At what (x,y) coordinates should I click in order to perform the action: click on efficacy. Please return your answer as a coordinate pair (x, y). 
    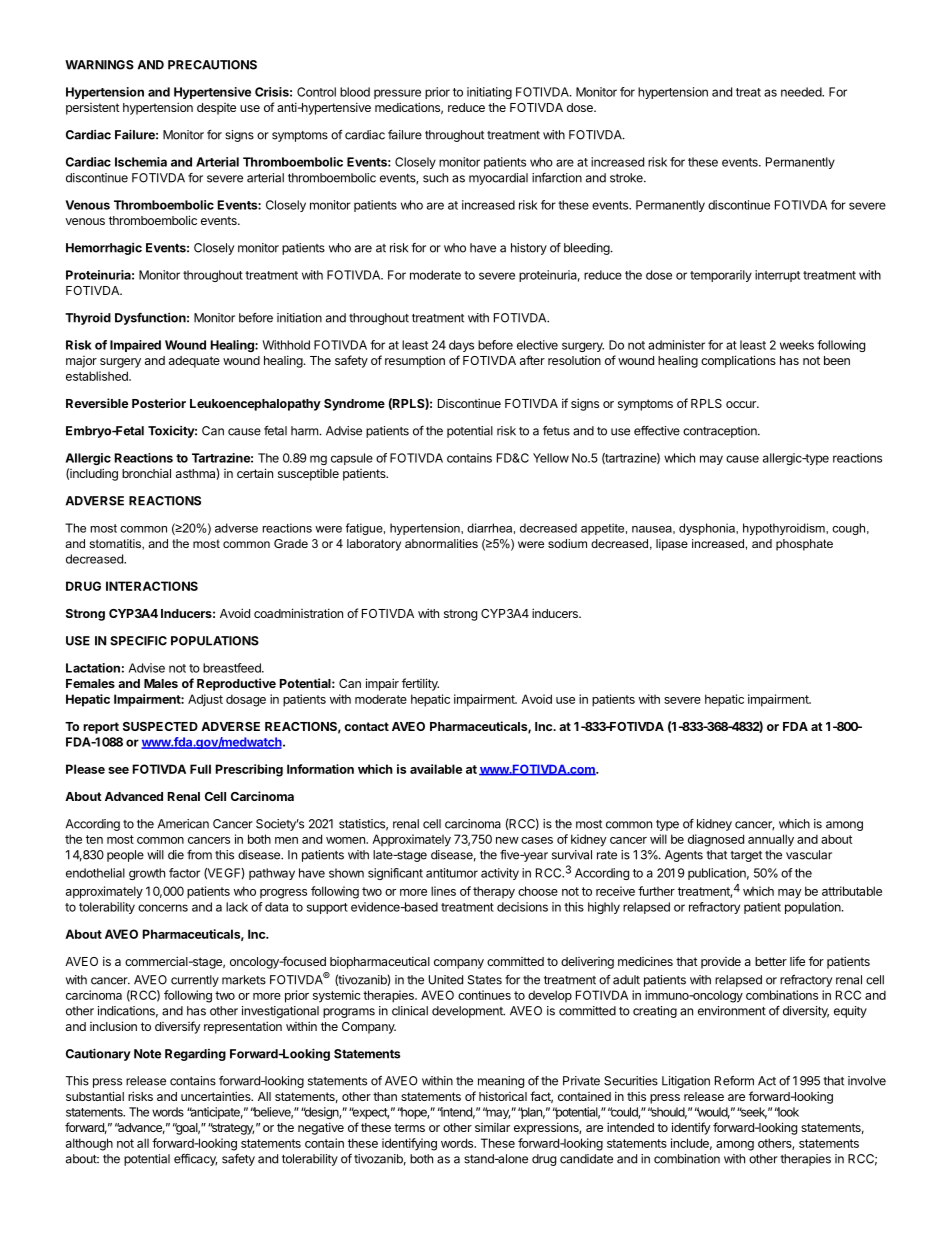
    Looking at the image, I should click on (195, 1160).
